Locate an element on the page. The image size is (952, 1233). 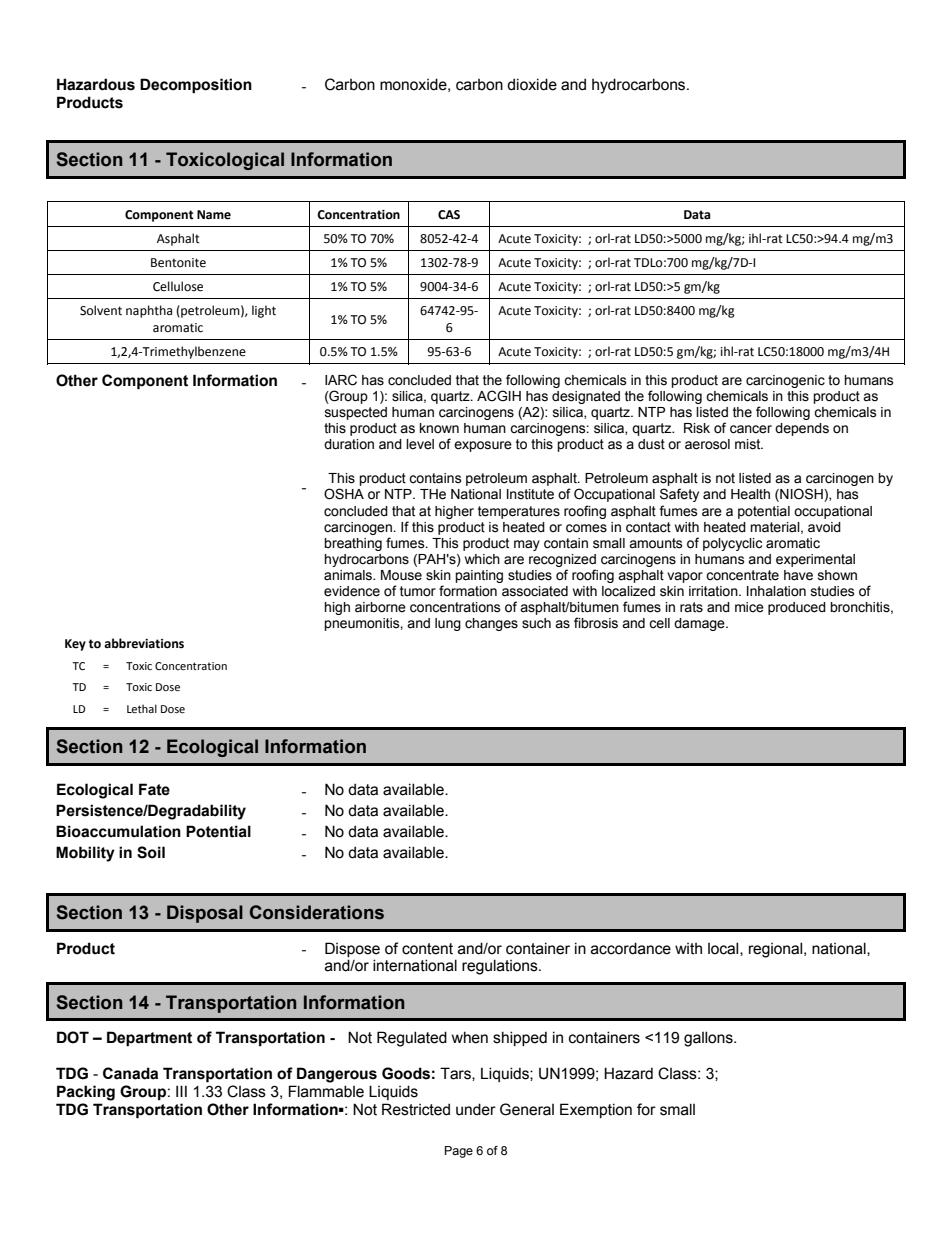
III is located at coordinates (181, 1091).
